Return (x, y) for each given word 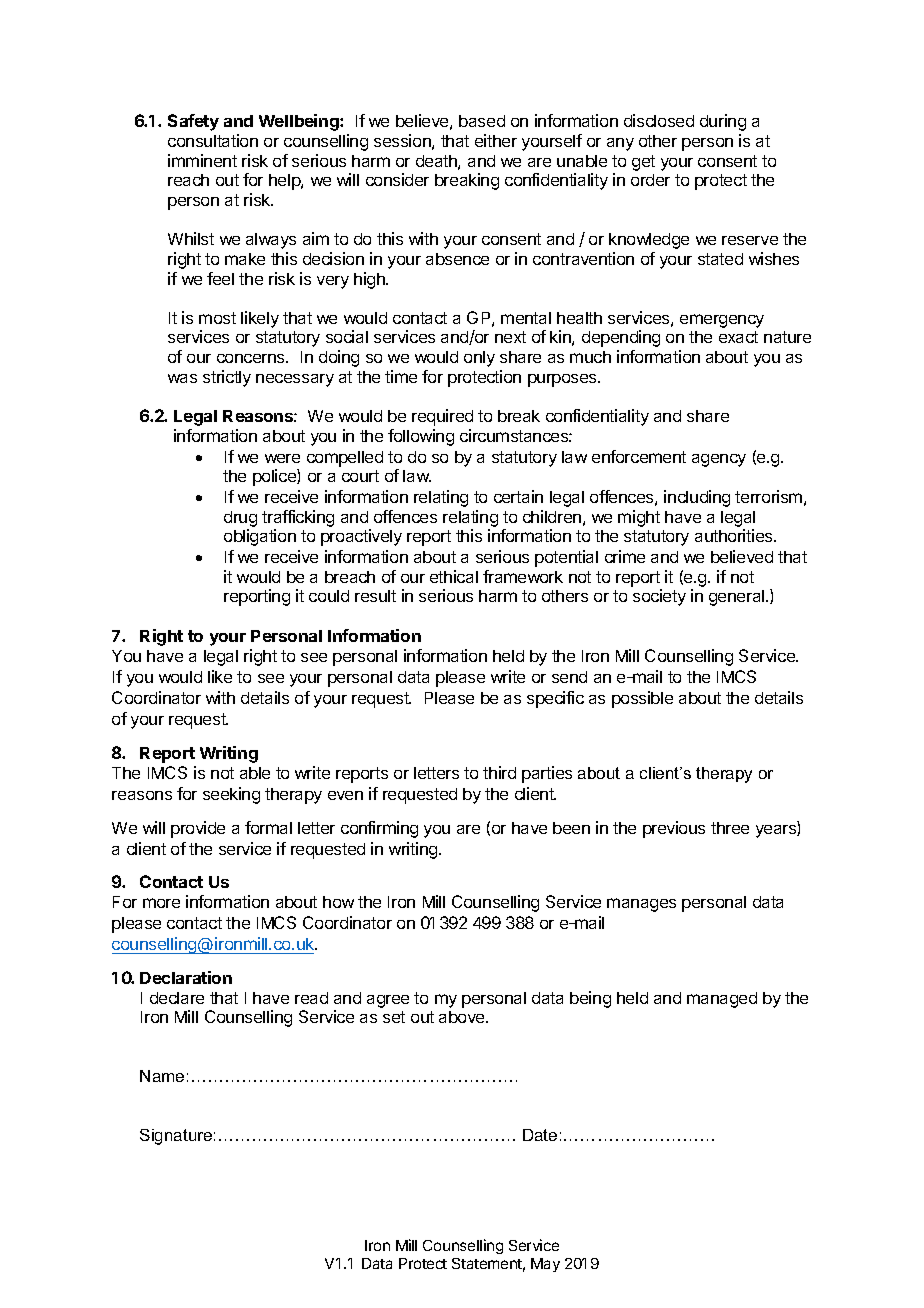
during (723, 122)
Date (540, 1135)
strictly (227, 378)
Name (162, 1076)
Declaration (186, 977)
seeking (231, 795)
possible (642, 699)
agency (719, 460)
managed (722, 1000)
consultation (213, 140)
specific (555, 699)
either (496, 140)
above (463, 1017)
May (545, 1265)
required (442, 417)
